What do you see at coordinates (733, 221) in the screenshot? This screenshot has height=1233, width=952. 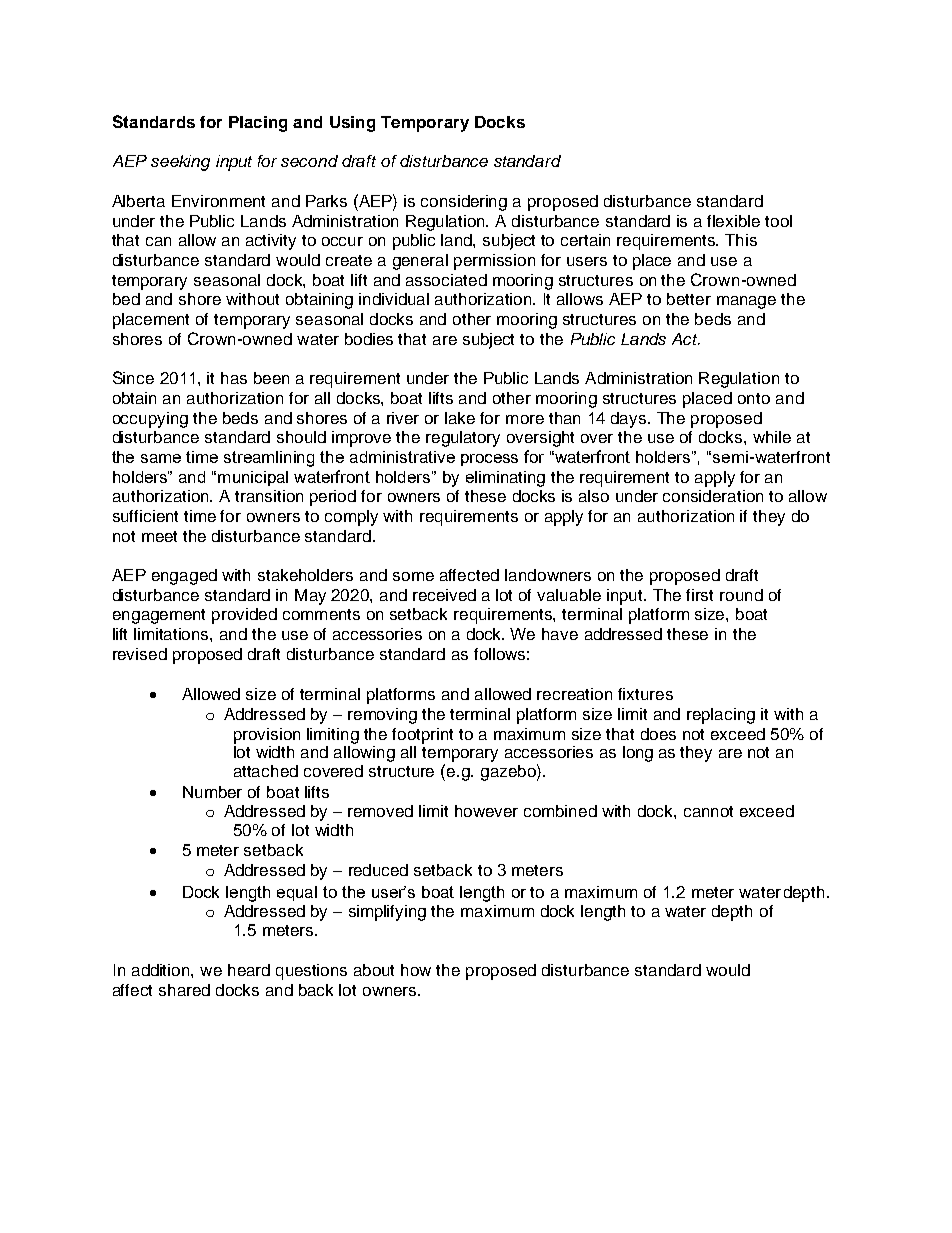 I see `flexible` at bounding box center [733, 221].
